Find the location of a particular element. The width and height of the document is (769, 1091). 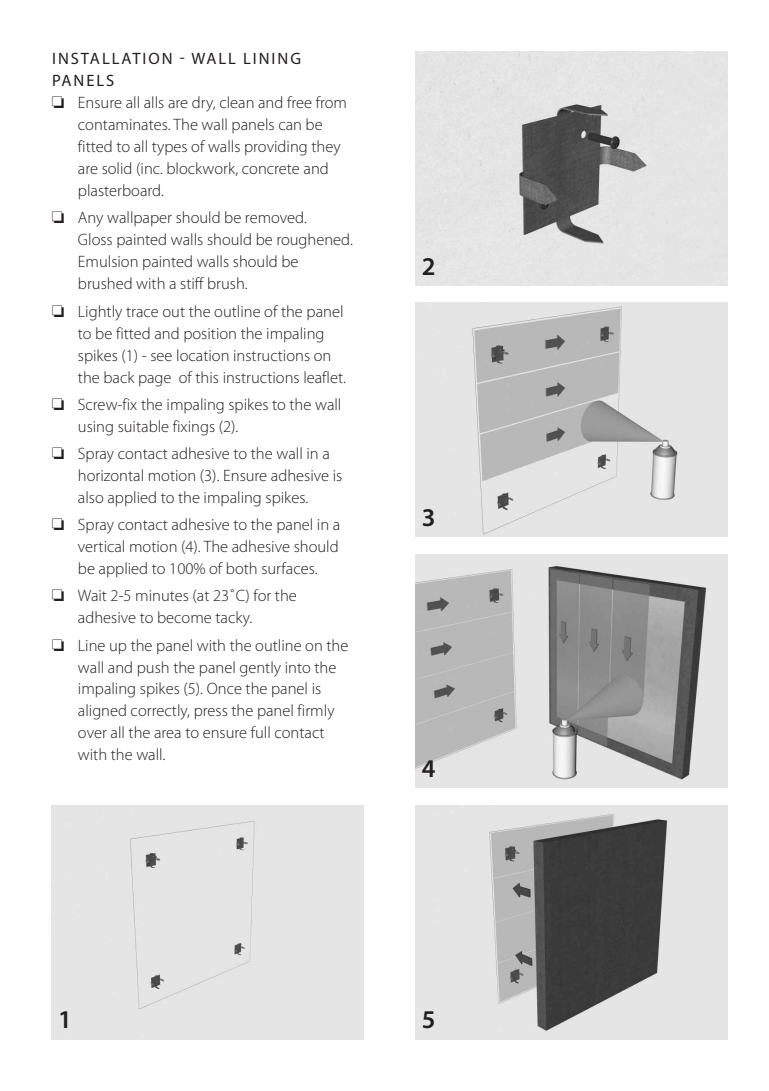

contaminates is located at coordinates (124, 124).
